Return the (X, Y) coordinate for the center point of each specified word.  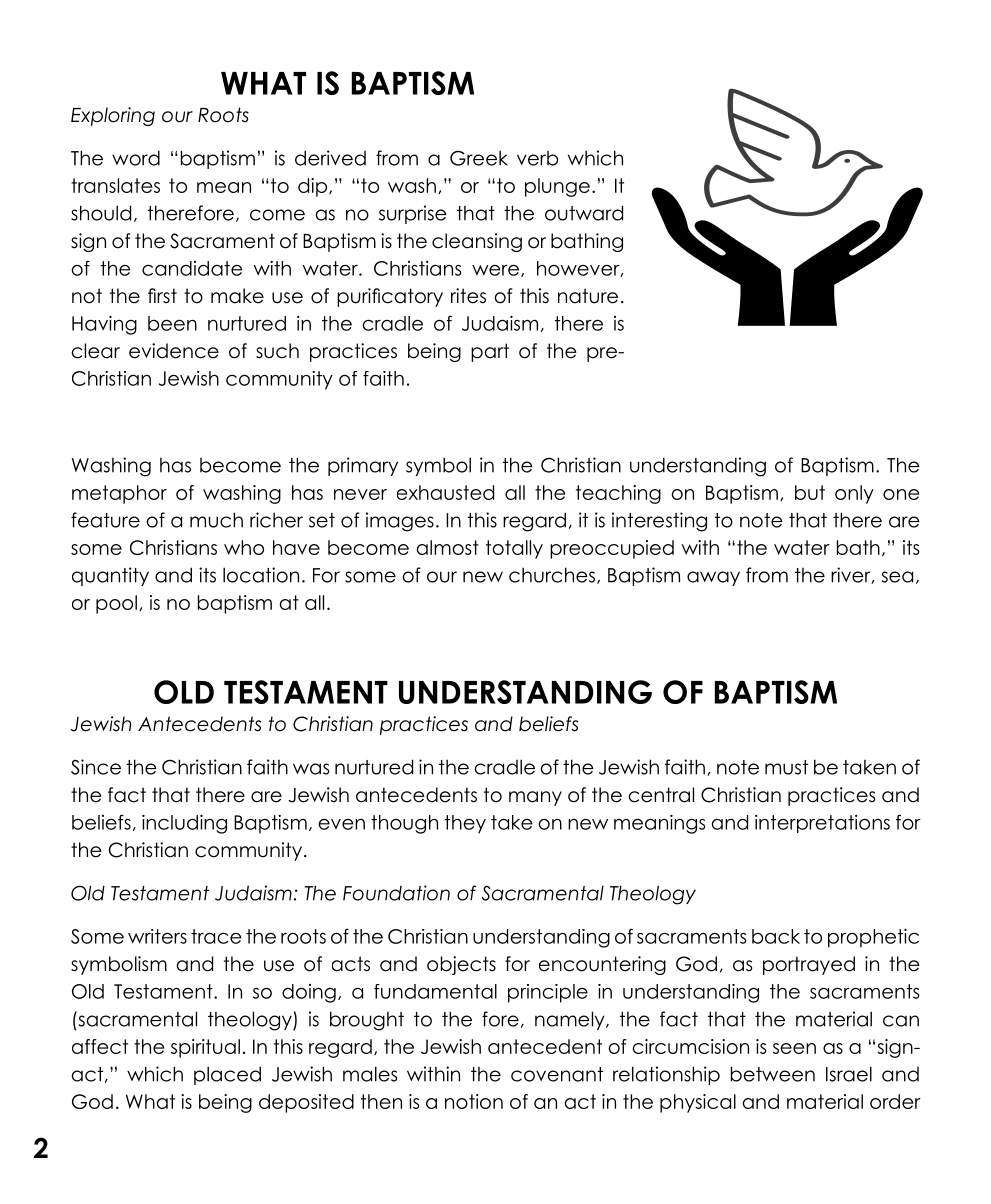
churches (553, 575)
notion (474, 1101)
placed (227, 1075)
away (713, 578)
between (773, 1074)
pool (116, 604)
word (136, 158)
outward (584, 213)
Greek (479, 158)
